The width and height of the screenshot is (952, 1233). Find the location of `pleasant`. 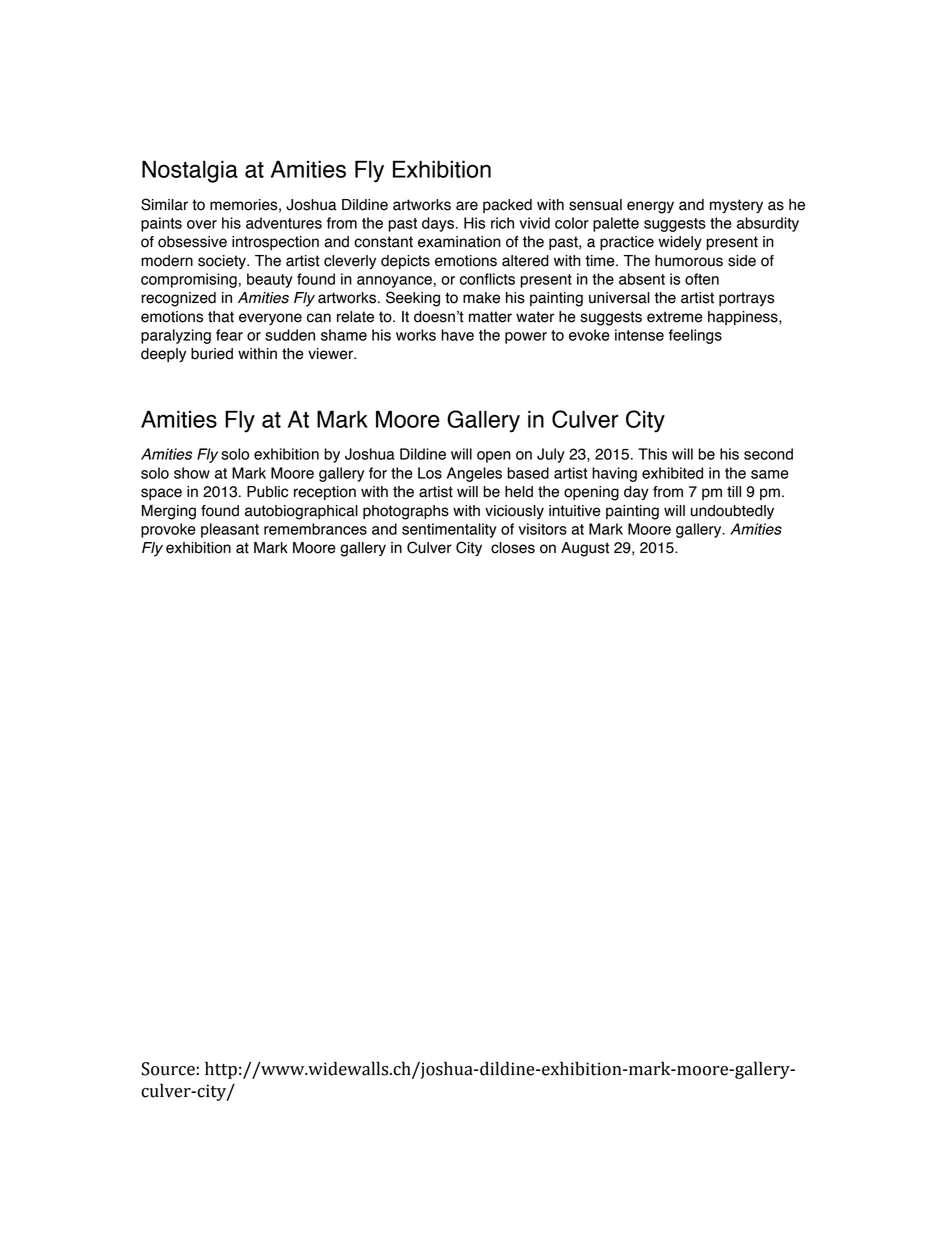

pleasant is located at coordinates (230, 530).
